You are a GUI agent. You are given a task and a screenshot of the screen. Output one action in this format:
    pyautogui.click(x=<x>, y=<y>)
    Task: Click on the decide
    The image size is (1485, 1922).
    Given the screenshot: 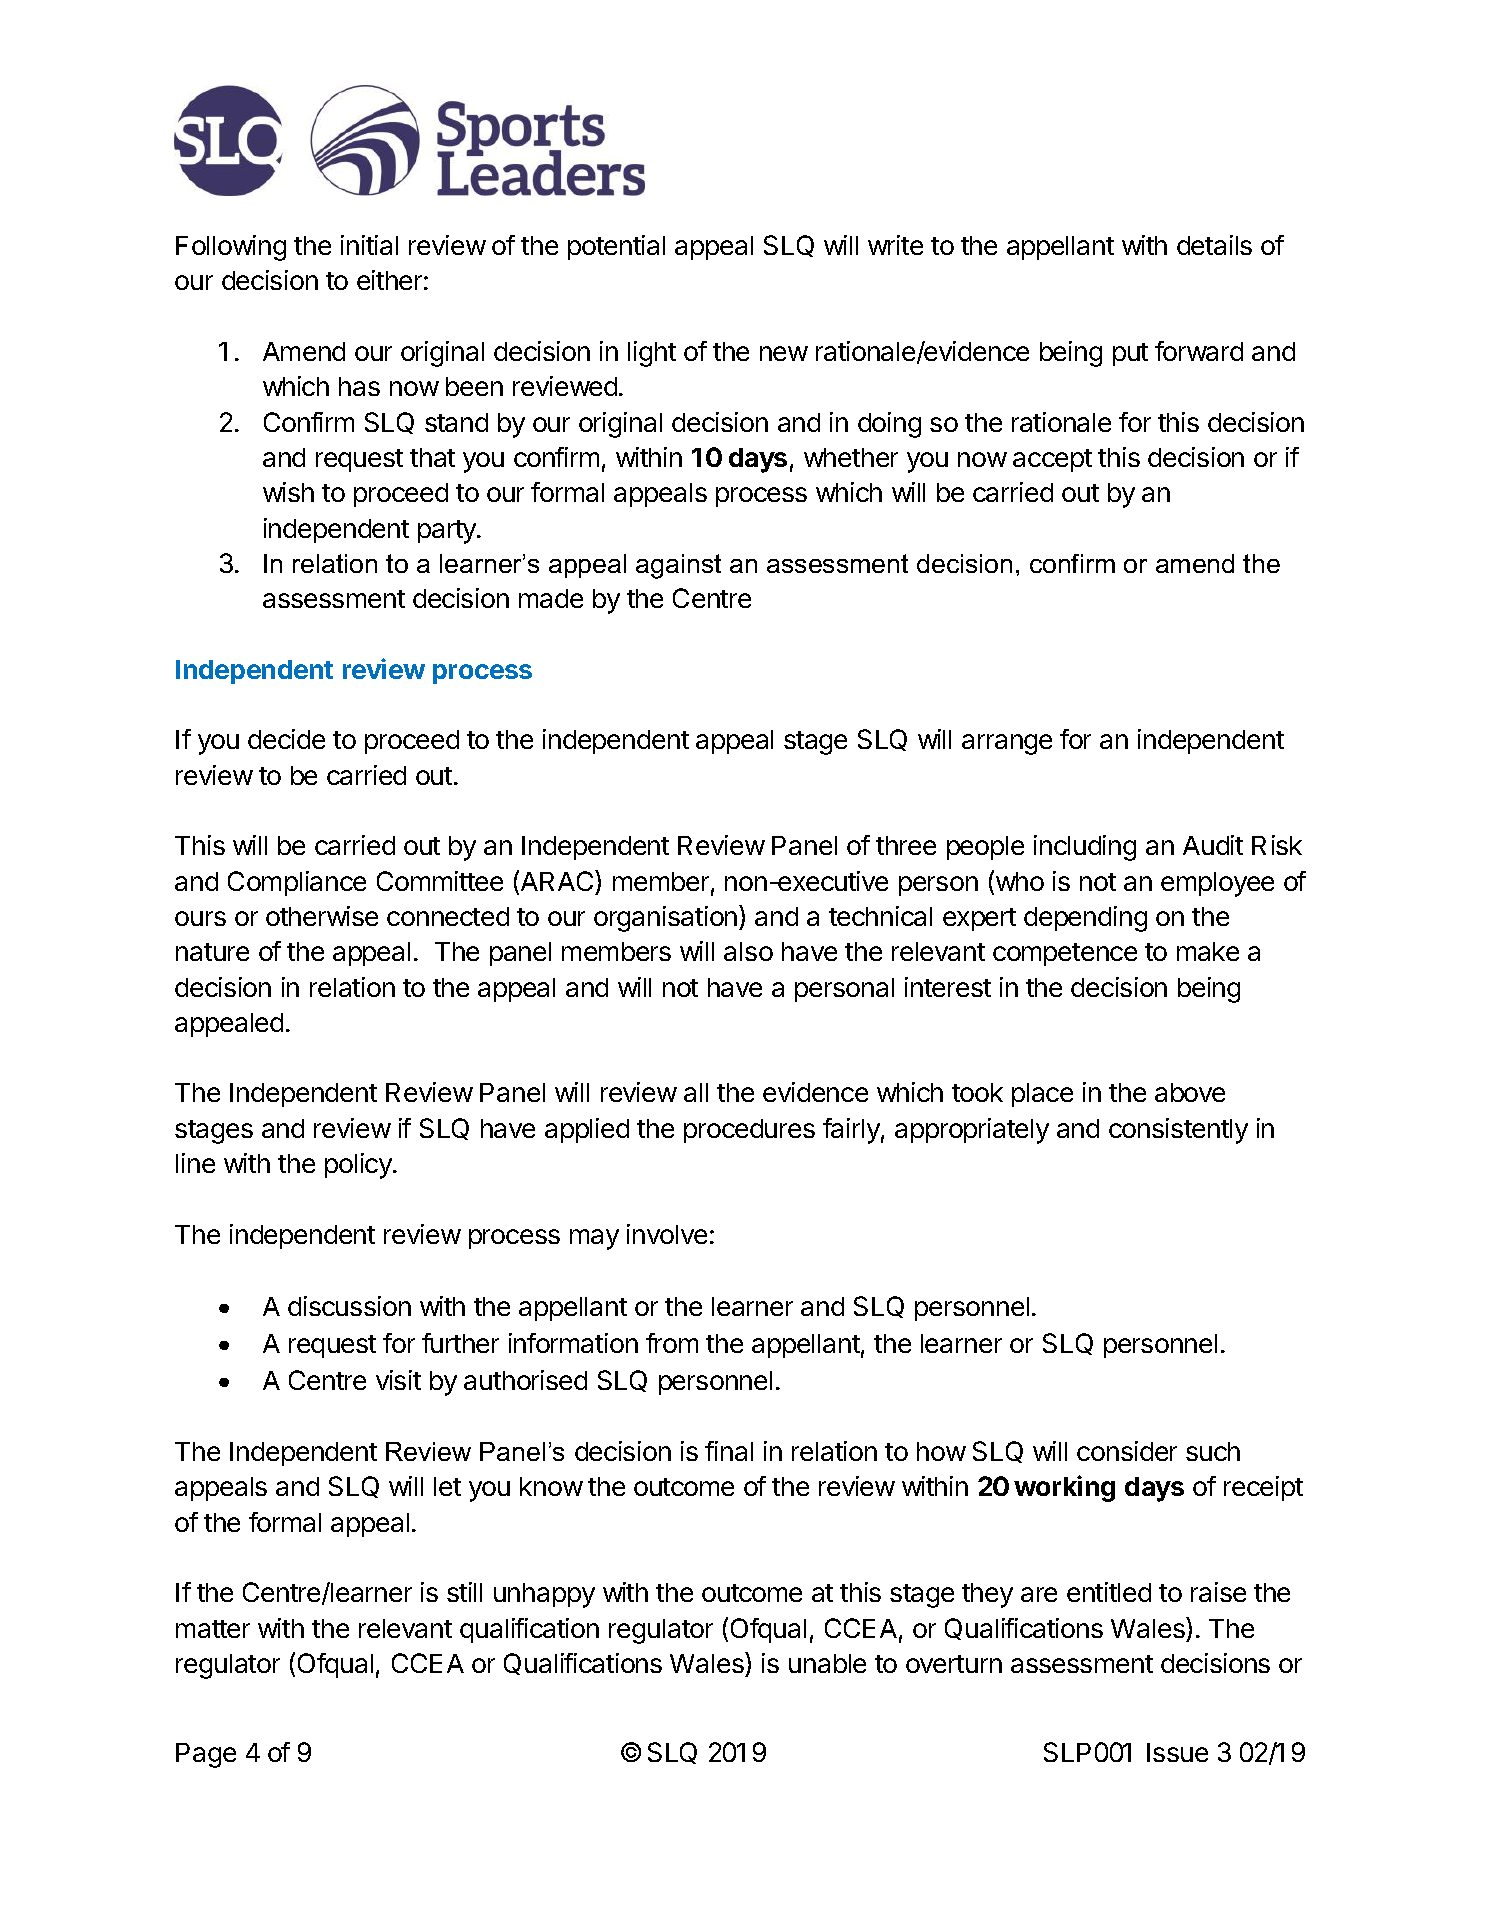 What is the action you would take?
    pyautogui.click(x=286, y=739)
